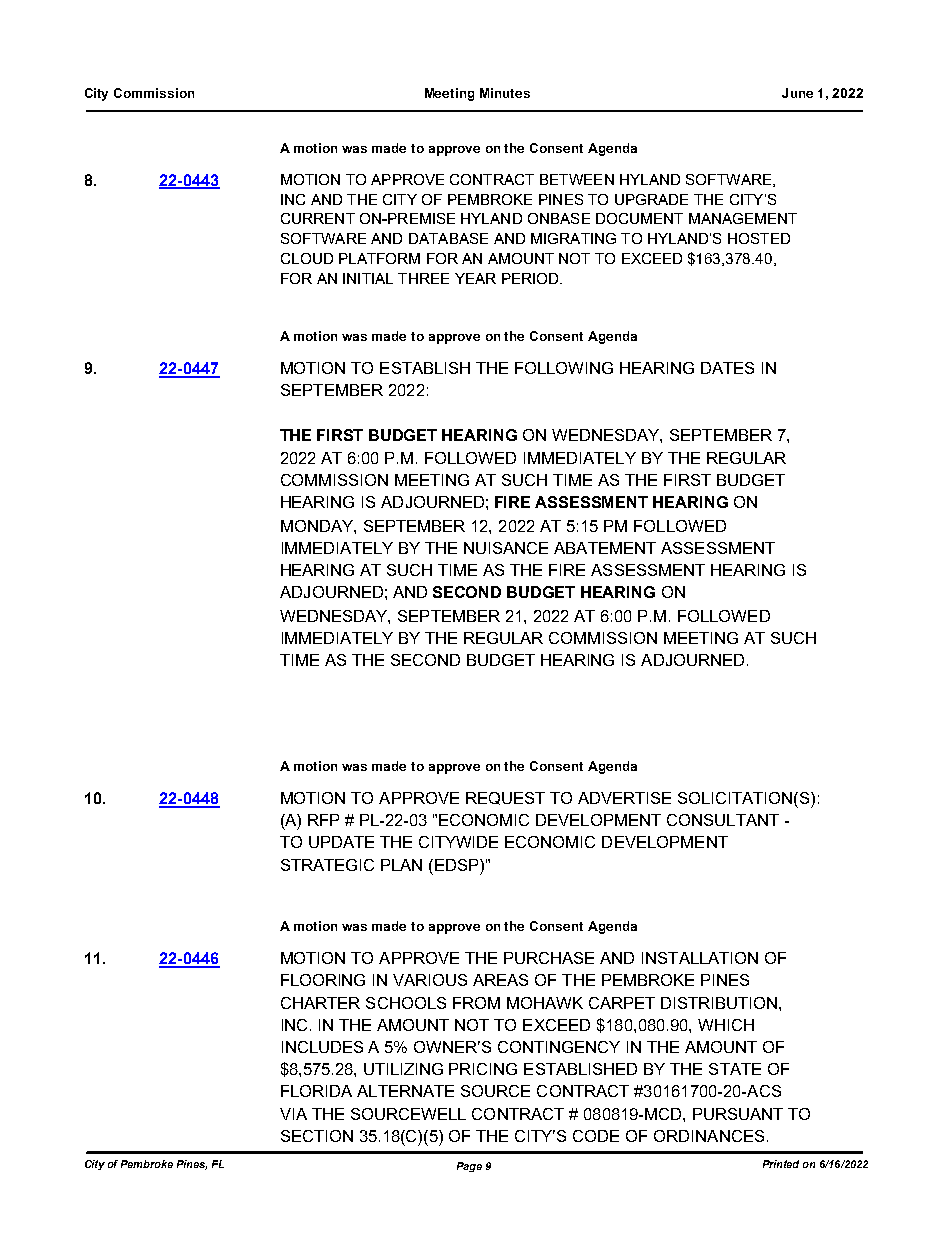 This image has width=952, height=1233. Describe the element at coordinates (505, 798) in the image. I see `REQUEST` at that location.
